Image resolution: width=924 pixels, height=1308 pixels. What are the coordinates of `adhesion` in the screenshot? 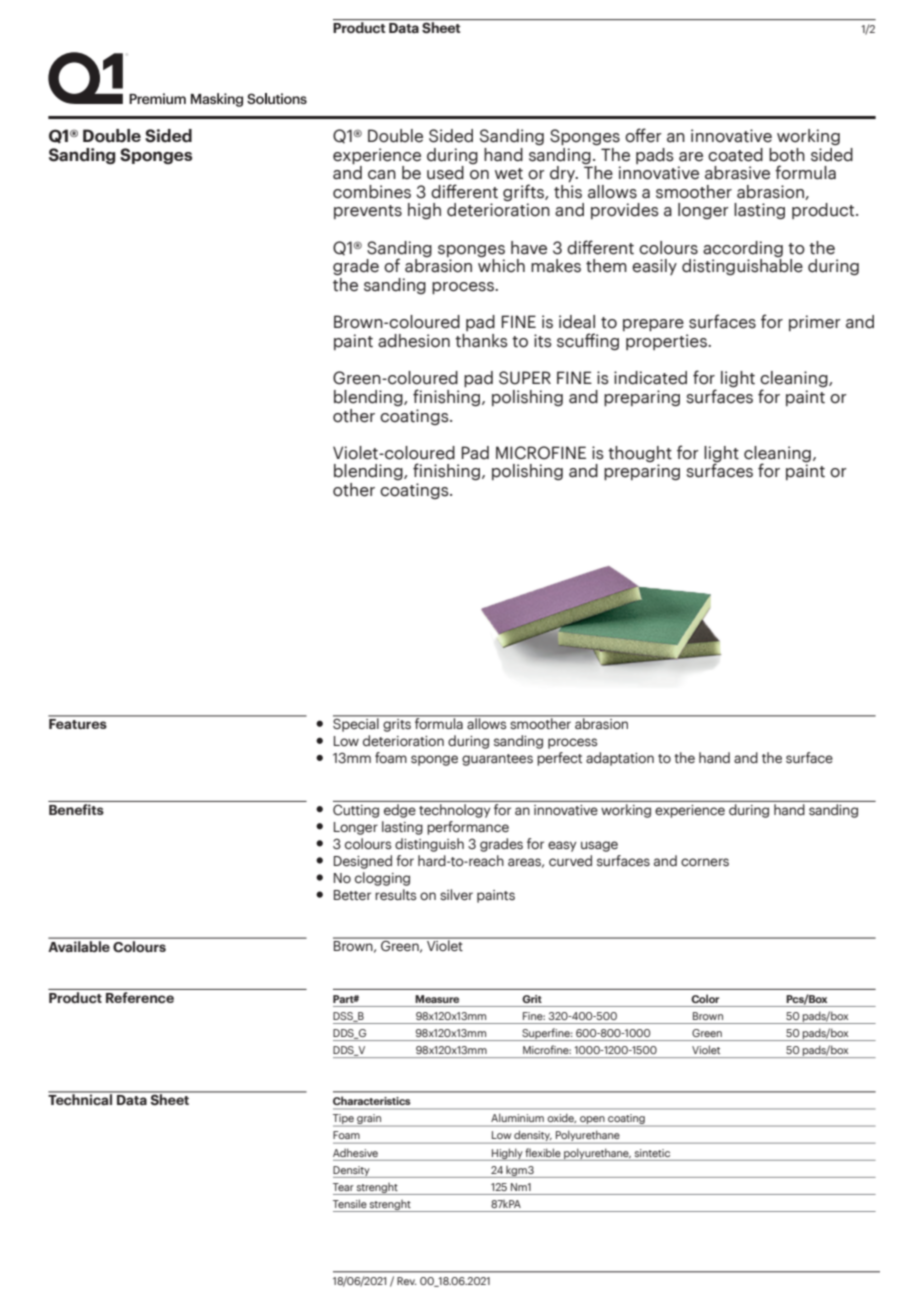 It's located at (414, 341).
